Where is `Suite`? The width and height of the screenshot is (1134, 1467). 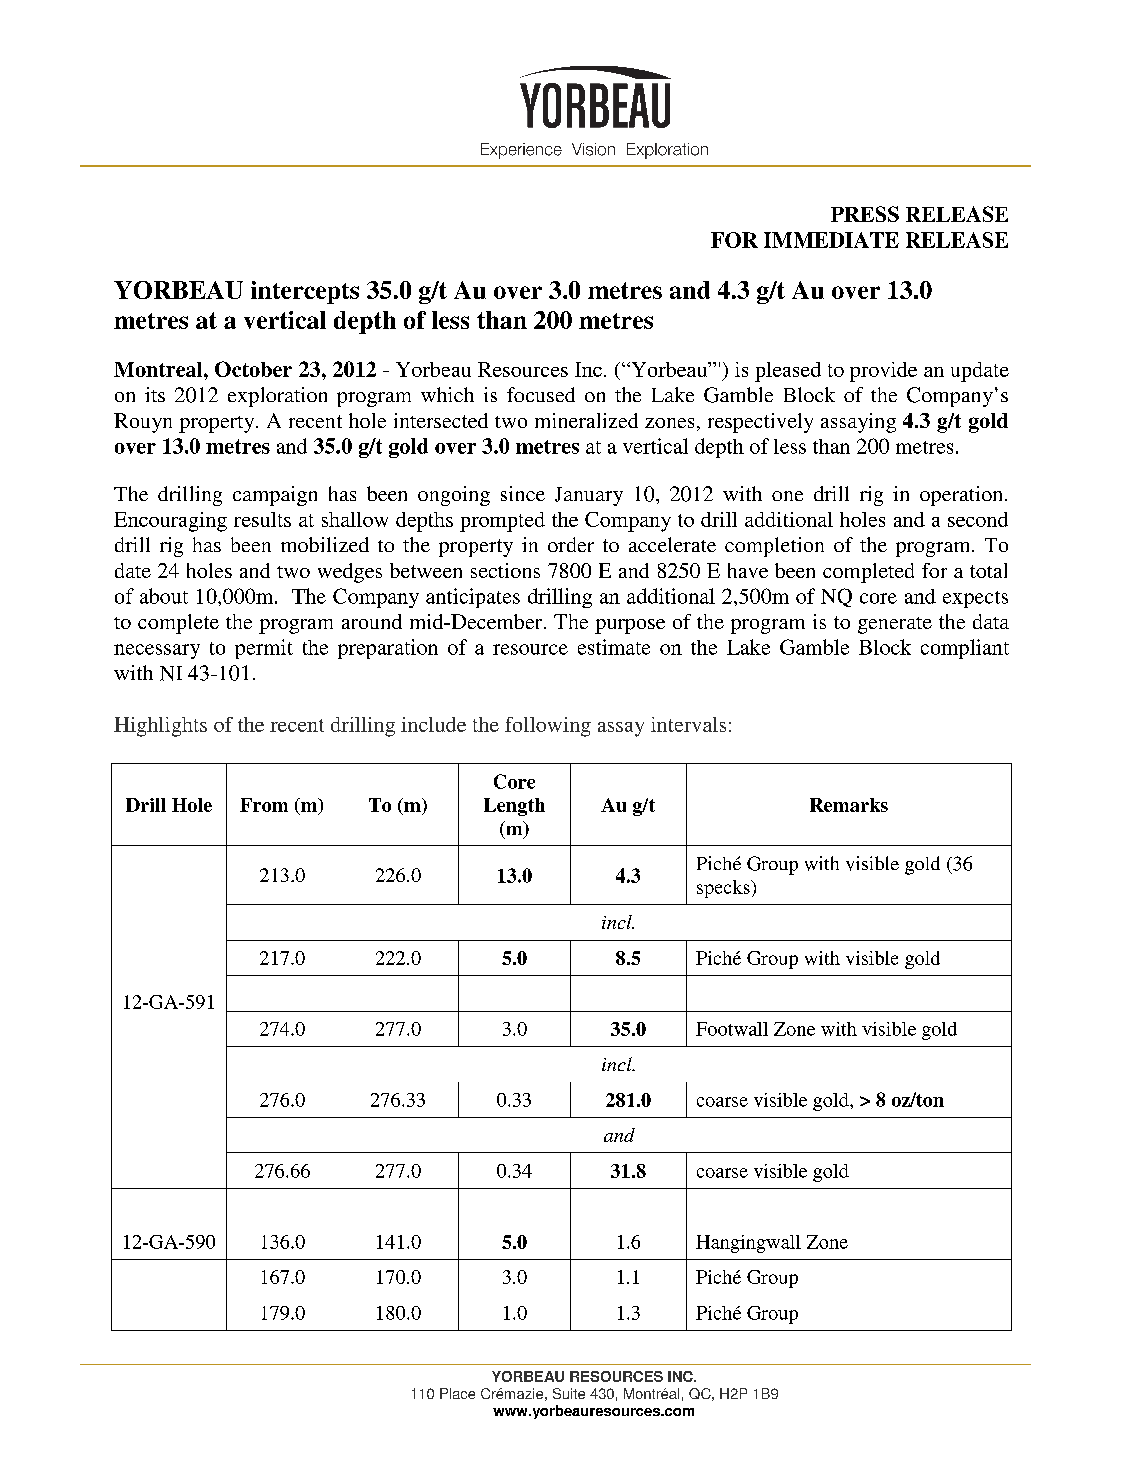 Suite is located at coordinates (569, 1393).
